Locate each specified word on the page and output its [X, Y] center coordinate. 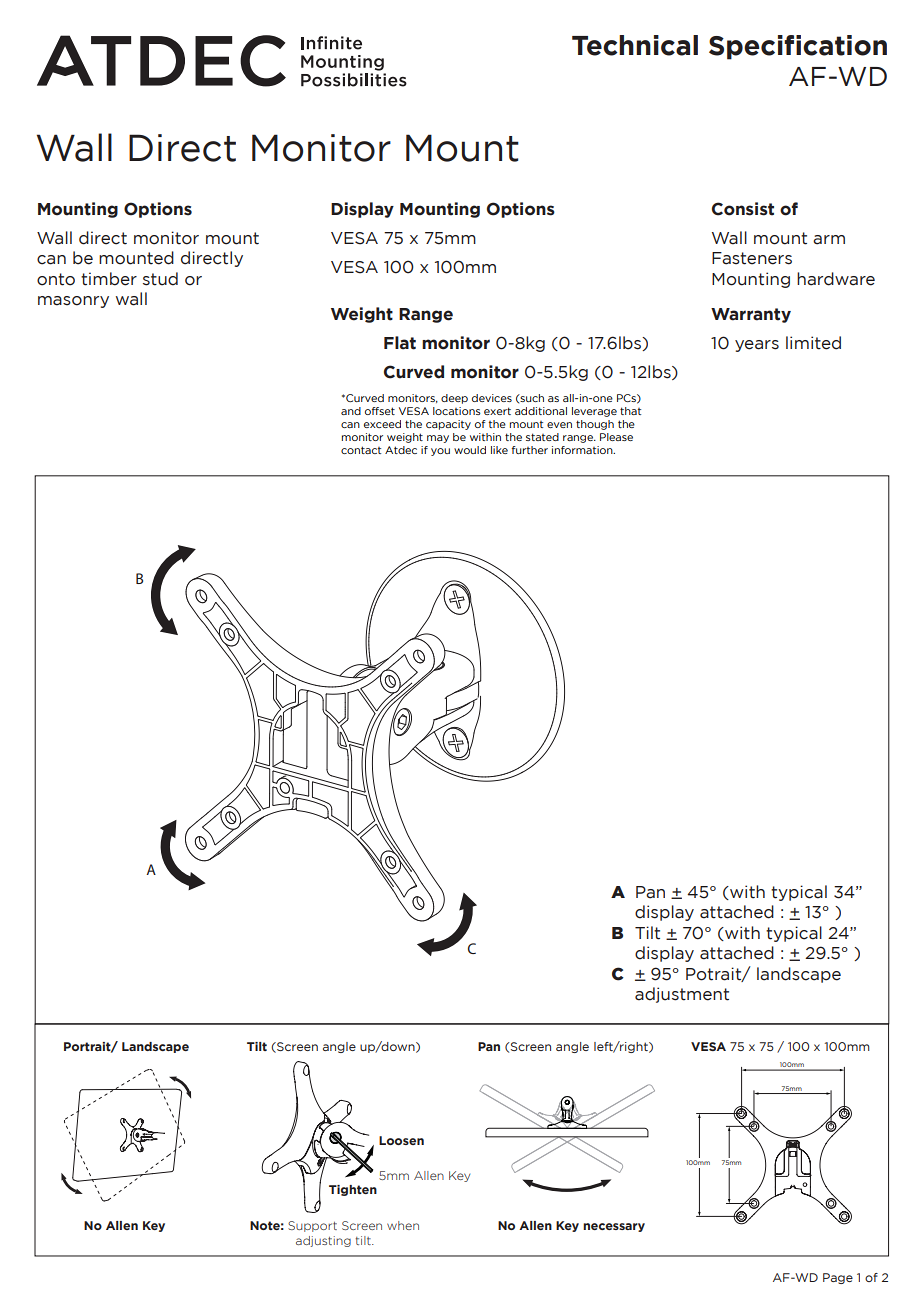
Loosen [401, 1140]
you [440, 452]
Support [312, 1226]
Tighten [353, 1190]
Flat [400, 343]
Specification [798, 47]
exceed [382, 424]
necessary [614, 1227]
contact [361, 450]
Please [616, 437]
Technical [635, 45]
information [583, 450]
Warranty [751, 315]
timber [109, 279]
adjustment [682, 995]
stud [160, 279]
